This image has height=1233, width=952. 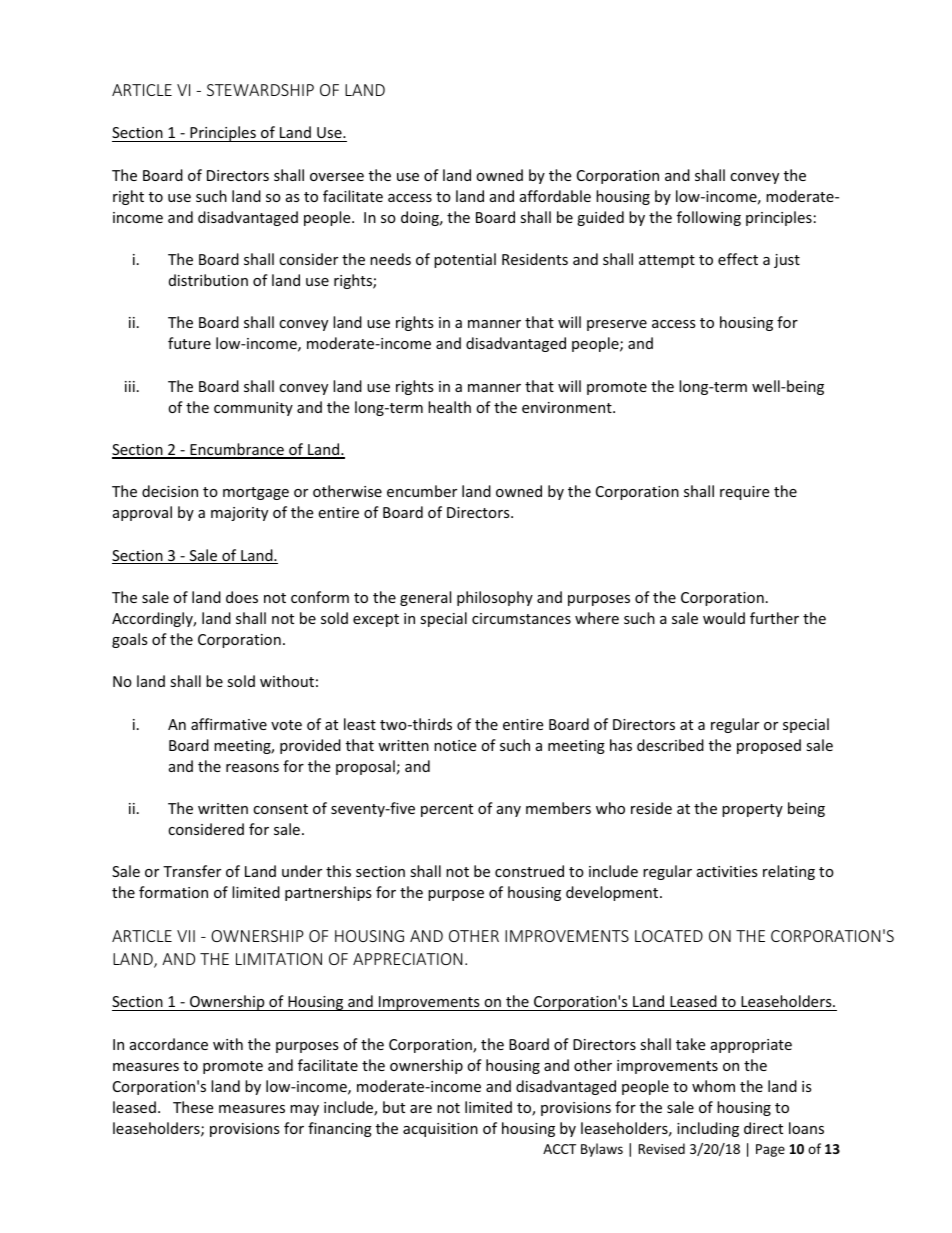 What do you see at coordinates (189, 343) in the image?
I see `future` at bounding box center [189, 343].
